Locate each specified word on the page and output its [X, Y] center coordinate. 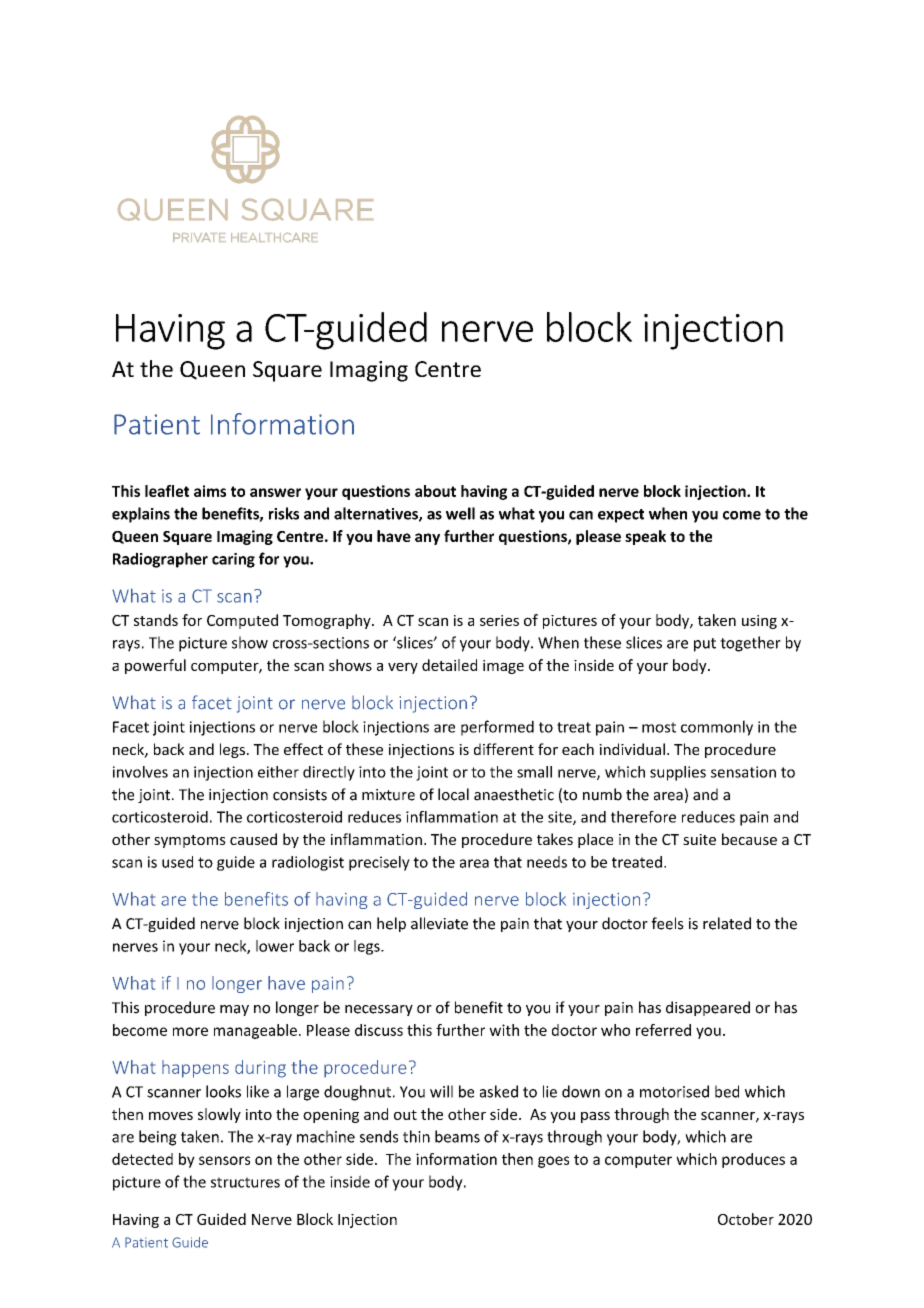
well [460, 513]
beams [457, 1136]
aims [210, 491]
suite [699, 839]
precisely [379, 863]
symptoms [190, 841]
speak [645, 537]
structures [245, 1182]
